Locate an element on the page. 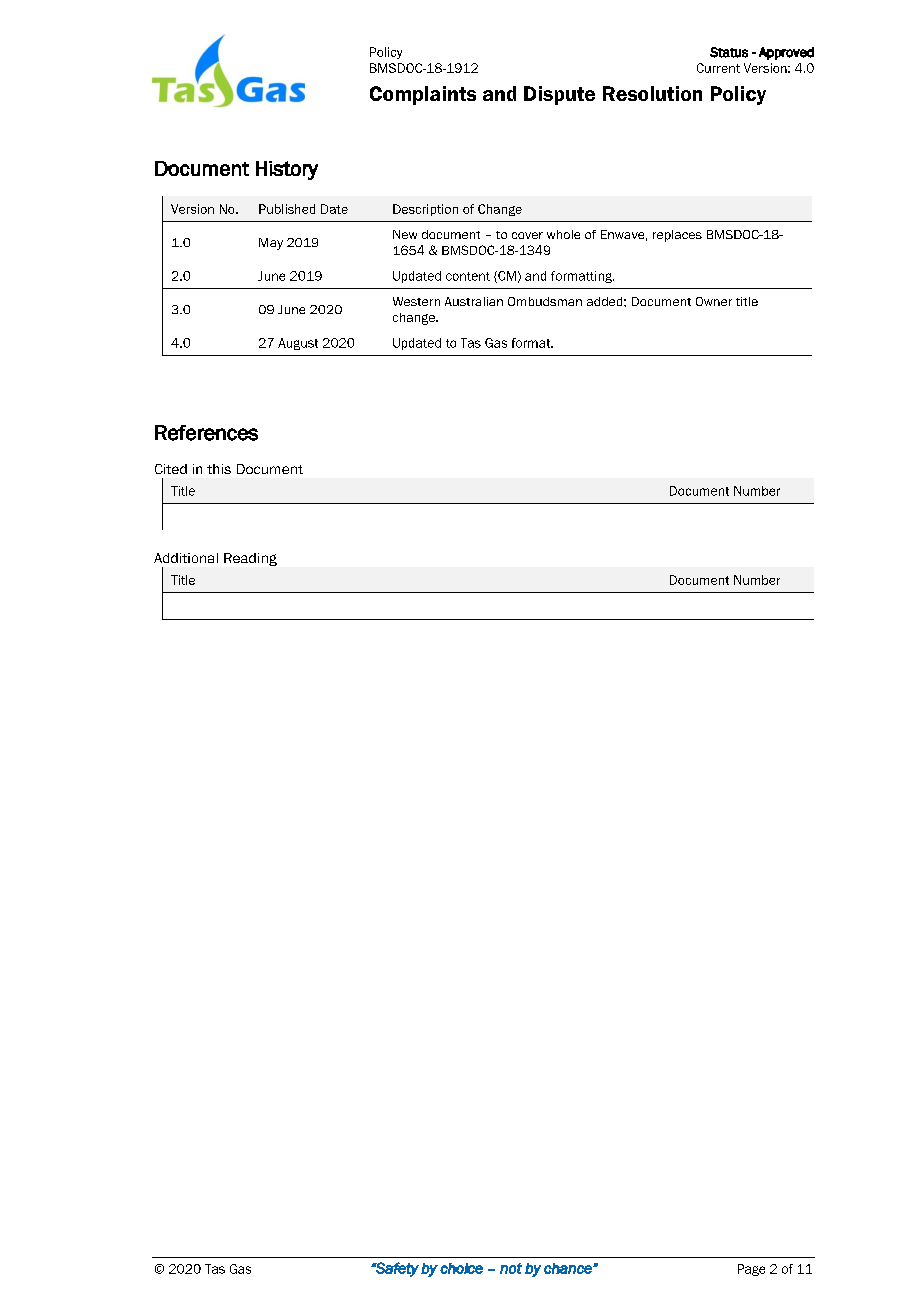 Image resolution: width=924 pixels, height=1308 pixels. not is located at coordinates (511, 1268).
